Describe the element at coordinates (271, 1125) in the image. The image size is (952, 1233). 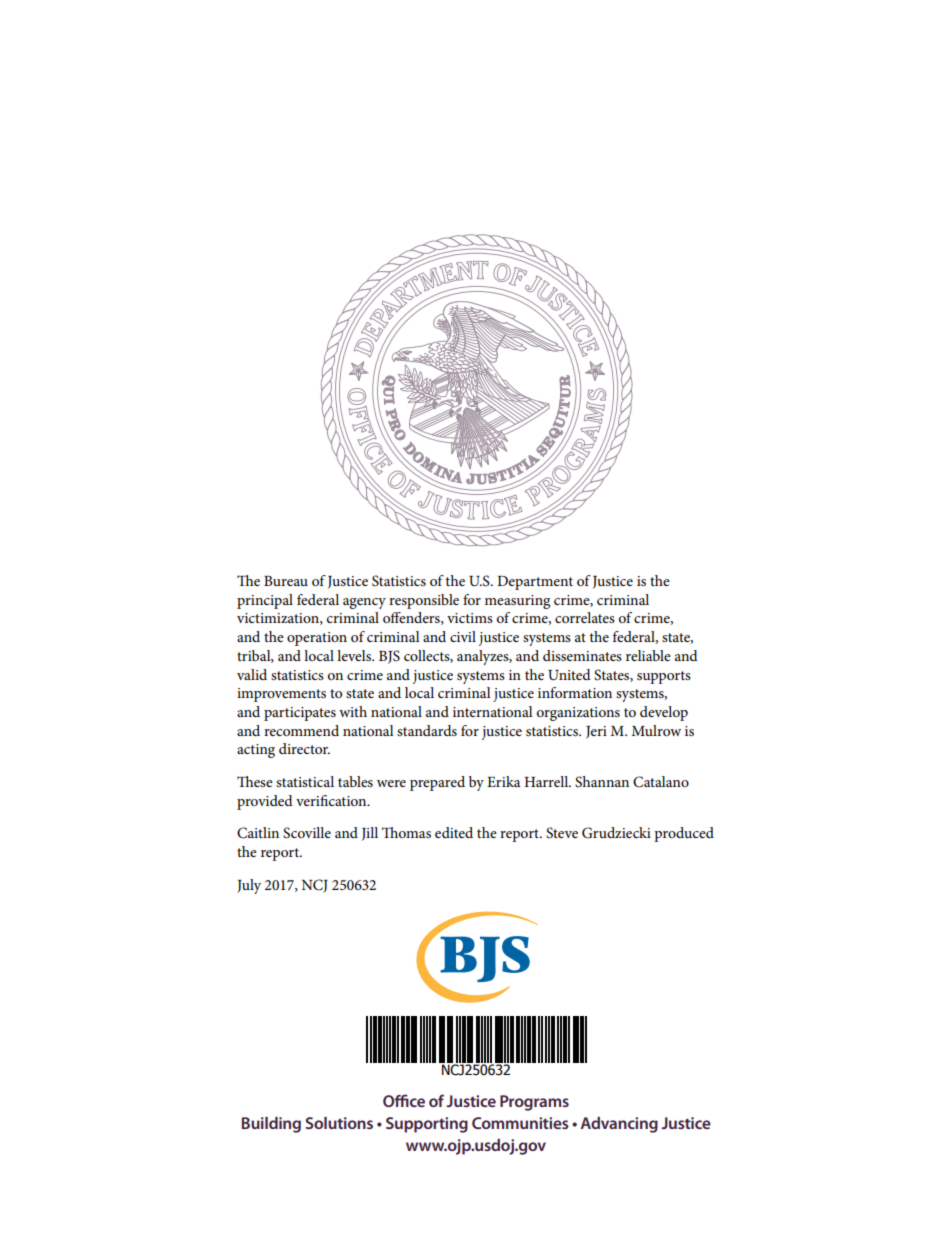
I see `Building` at that location.
